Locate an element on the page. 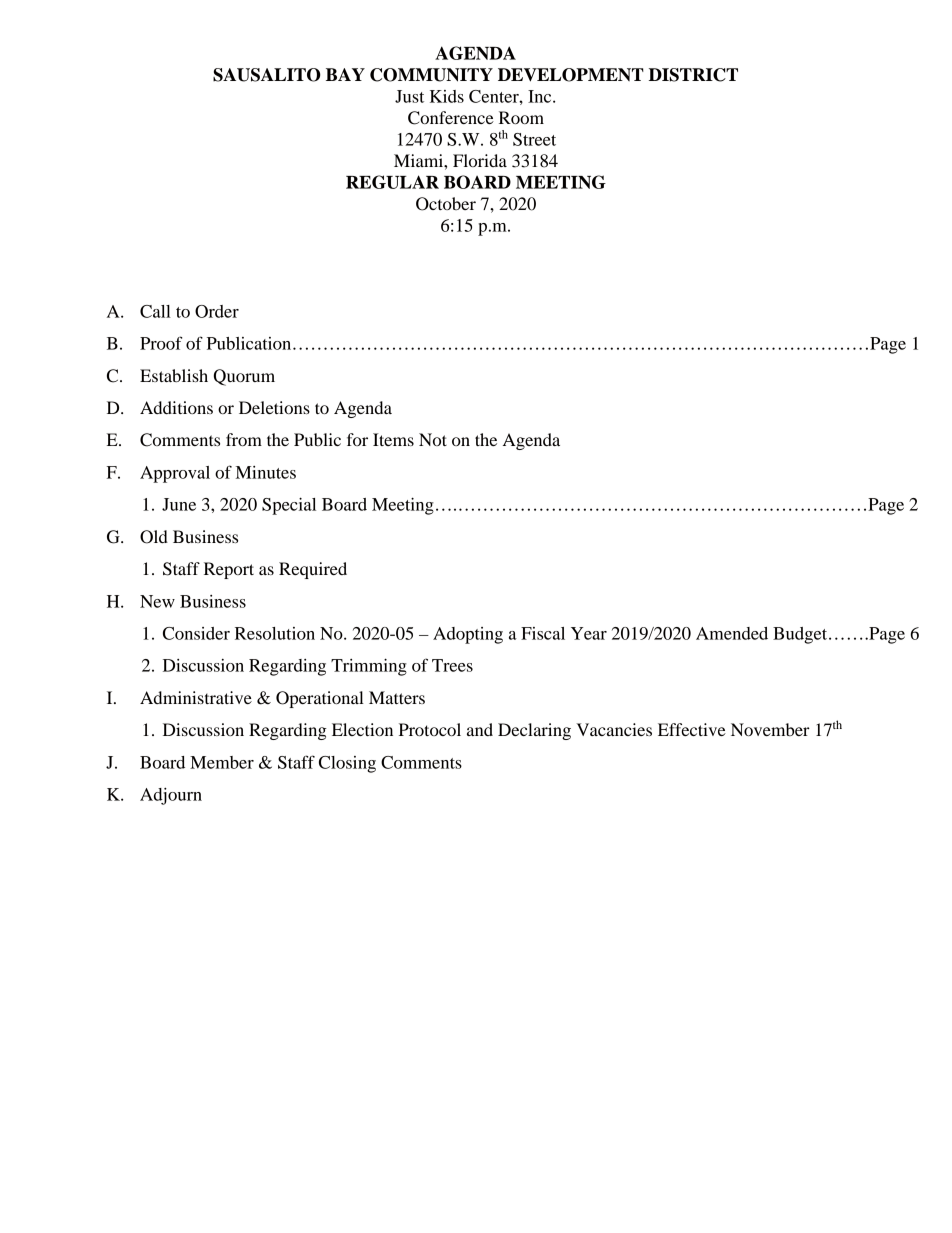 The height and width of the page is (1233, 952). DISTRICT is located at coordinates (693, 75).
